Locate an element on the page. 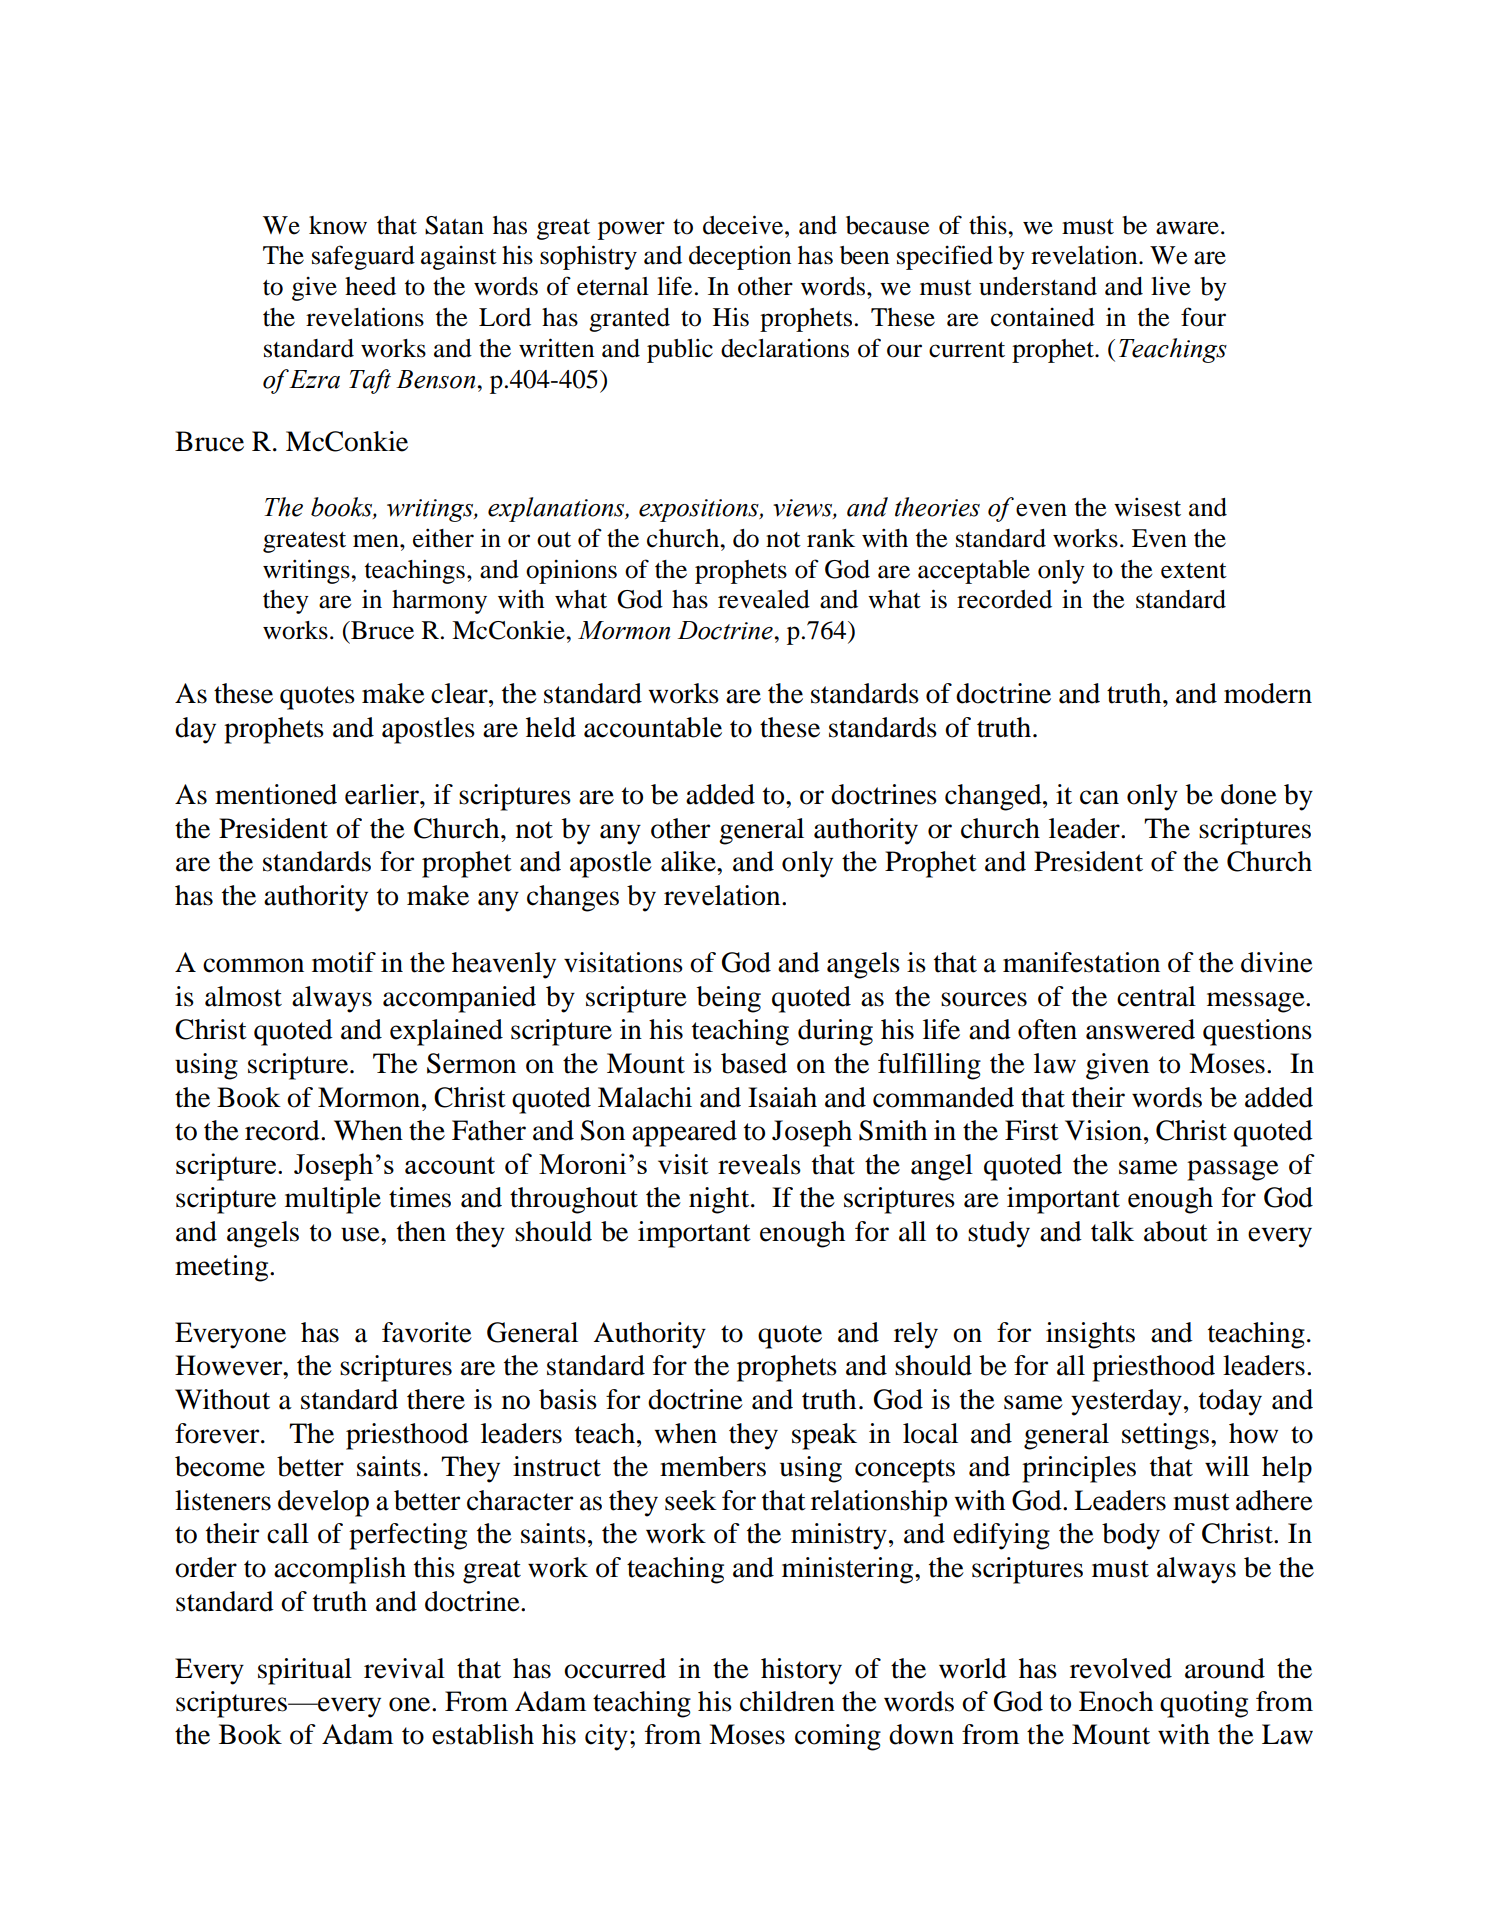 The width and height of the image is (1489, 1927). children is located at coordinates (787, 1701).
